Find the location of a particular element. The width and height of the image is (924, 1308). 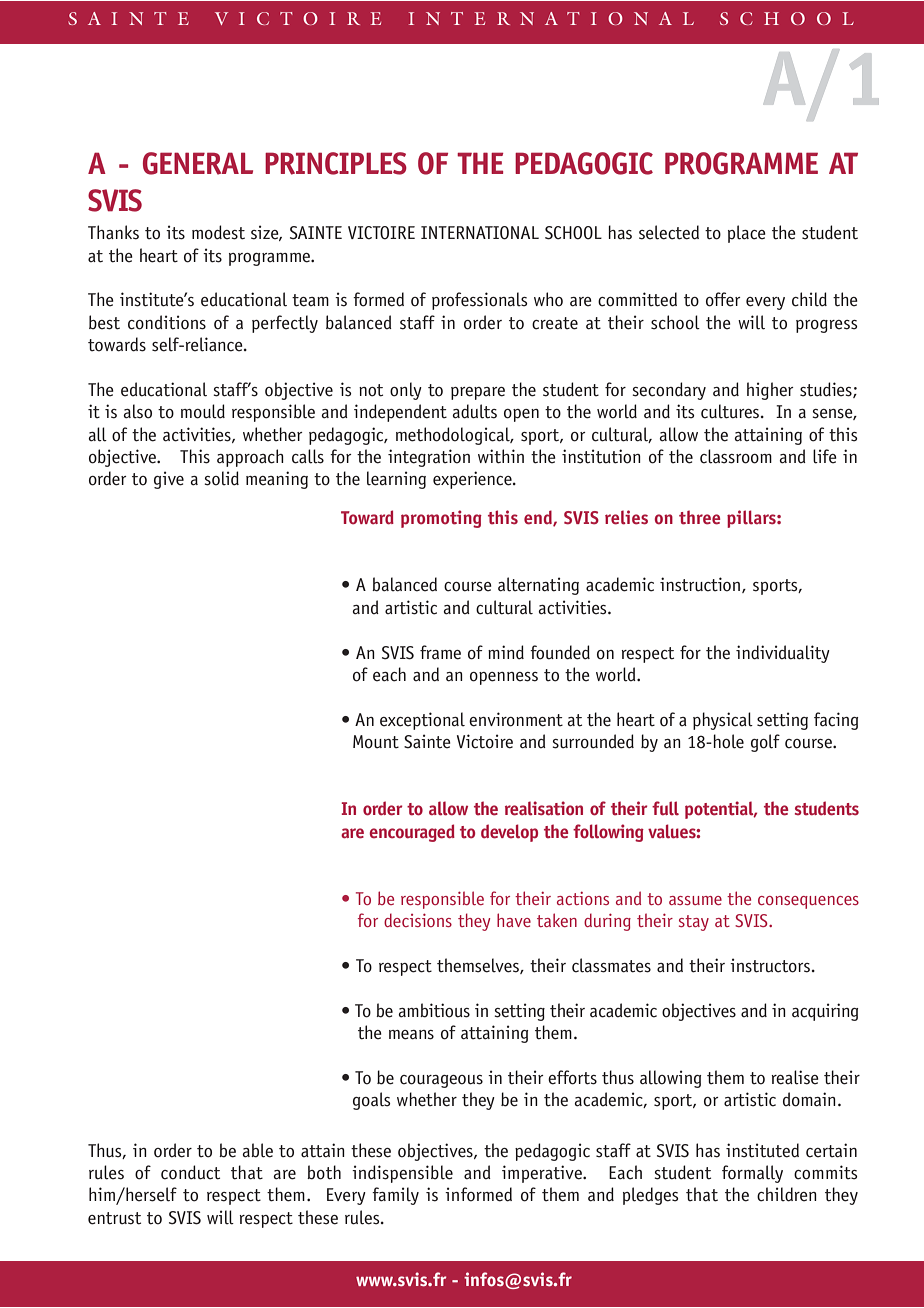

develop is located at coordinates (509, 833).
